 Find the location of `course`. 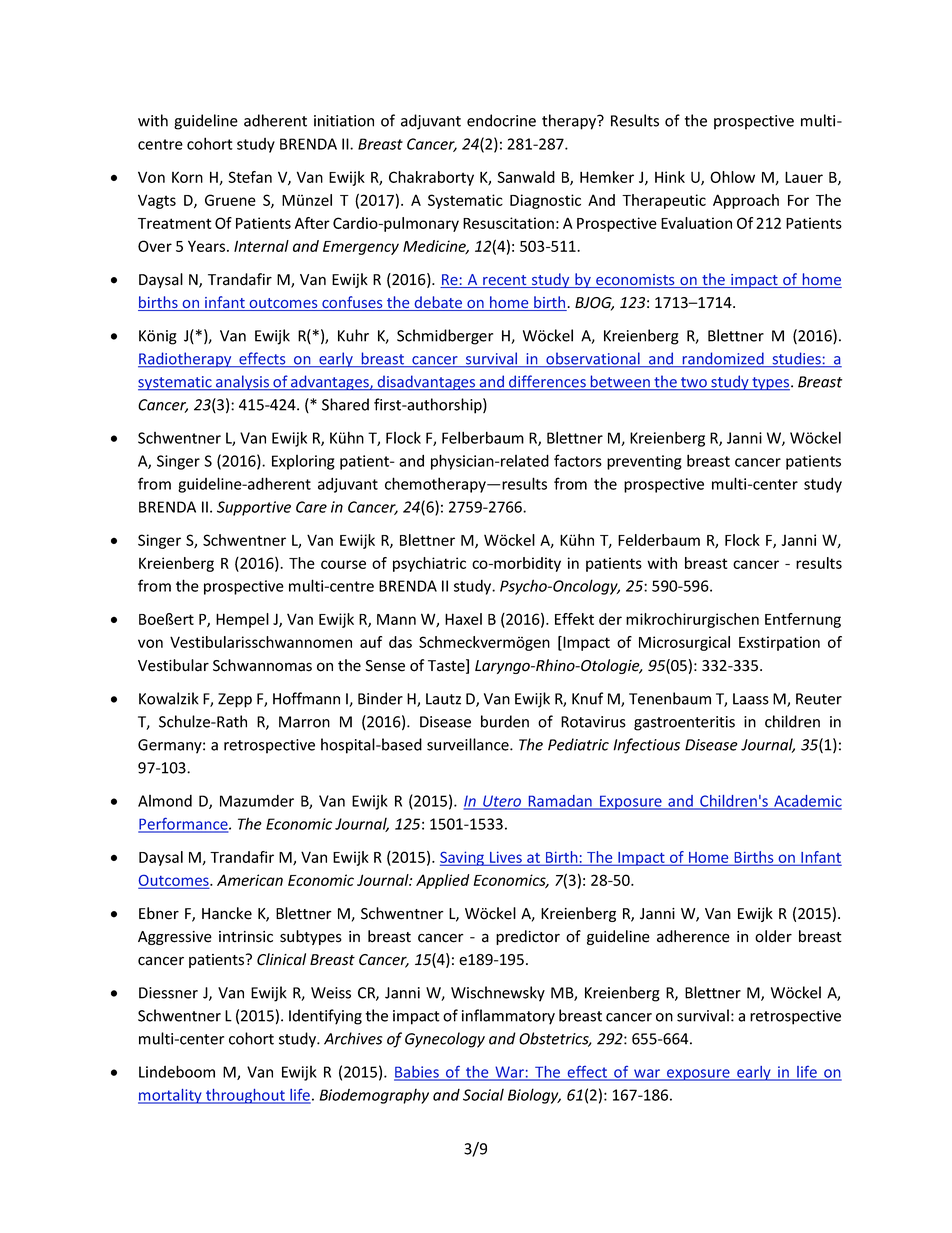

course is located at coordinates (343, 564).
